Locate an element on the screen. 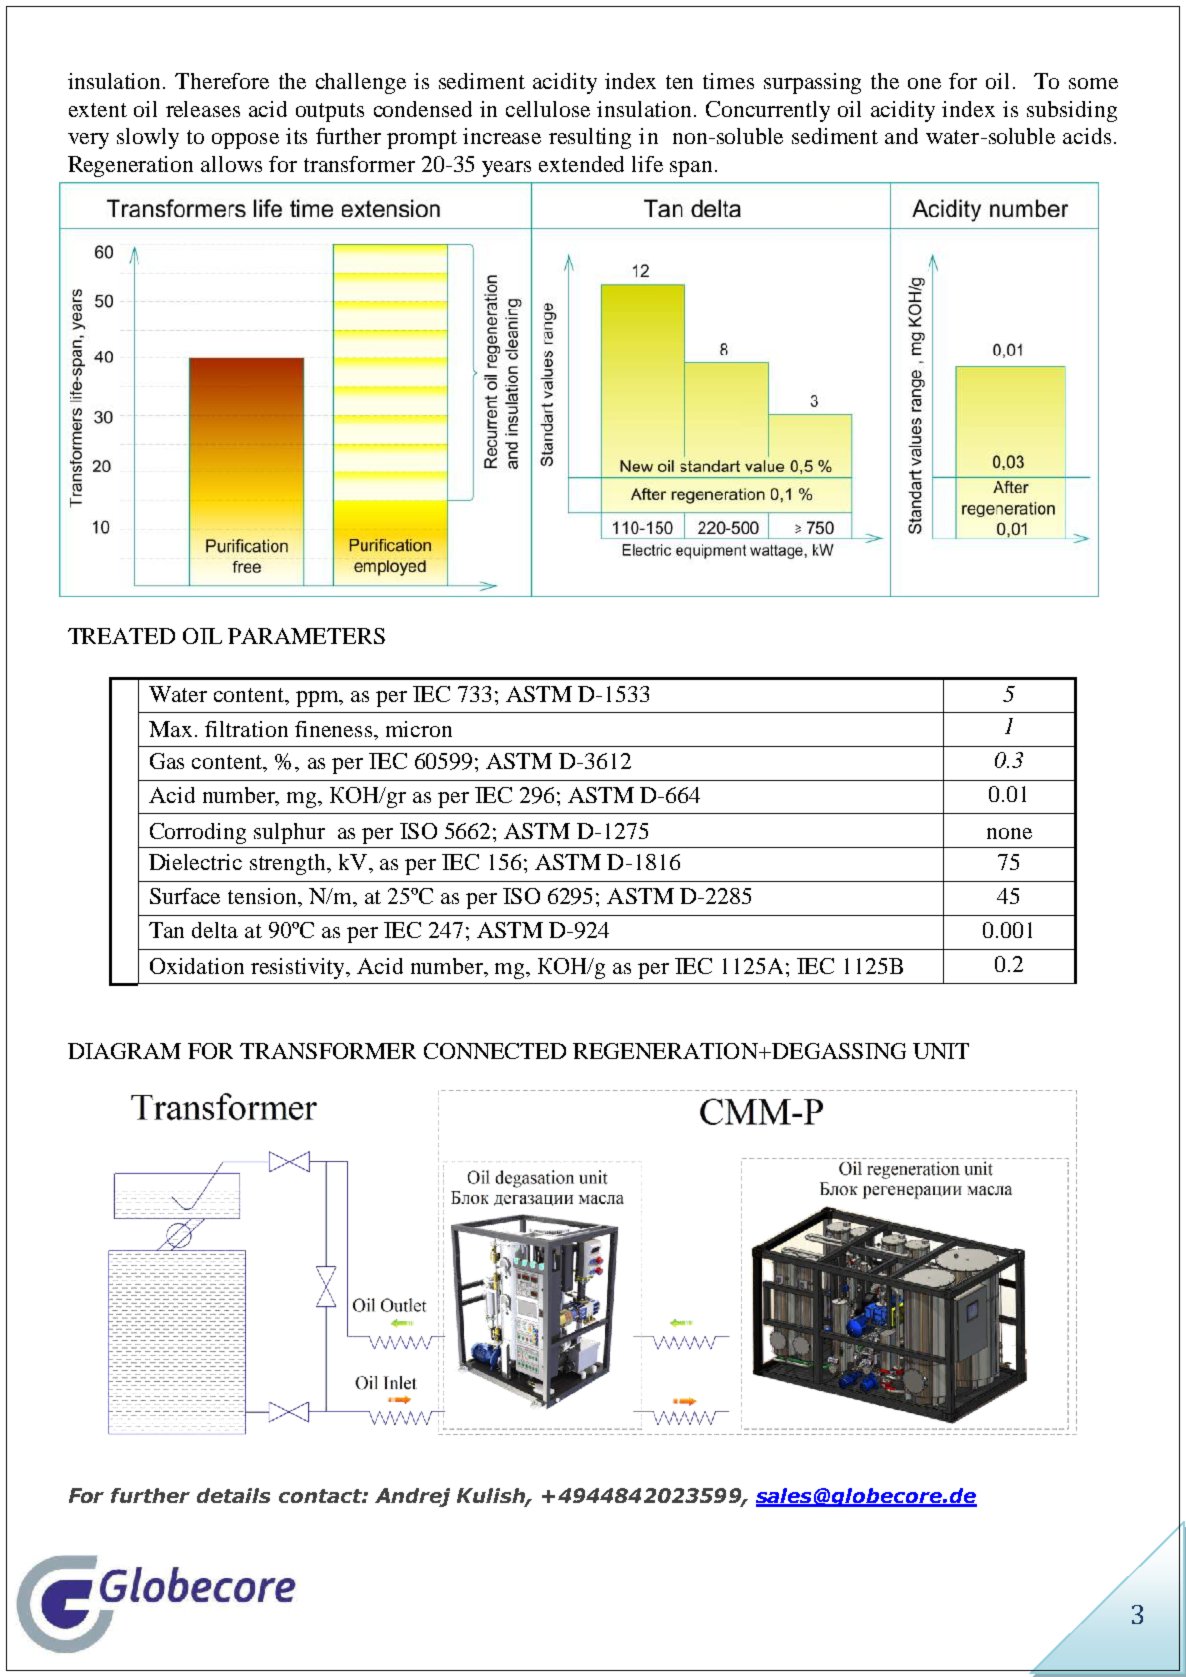 The image size is (1186, 1677). TREATED is located at coordinates (121, 636).
